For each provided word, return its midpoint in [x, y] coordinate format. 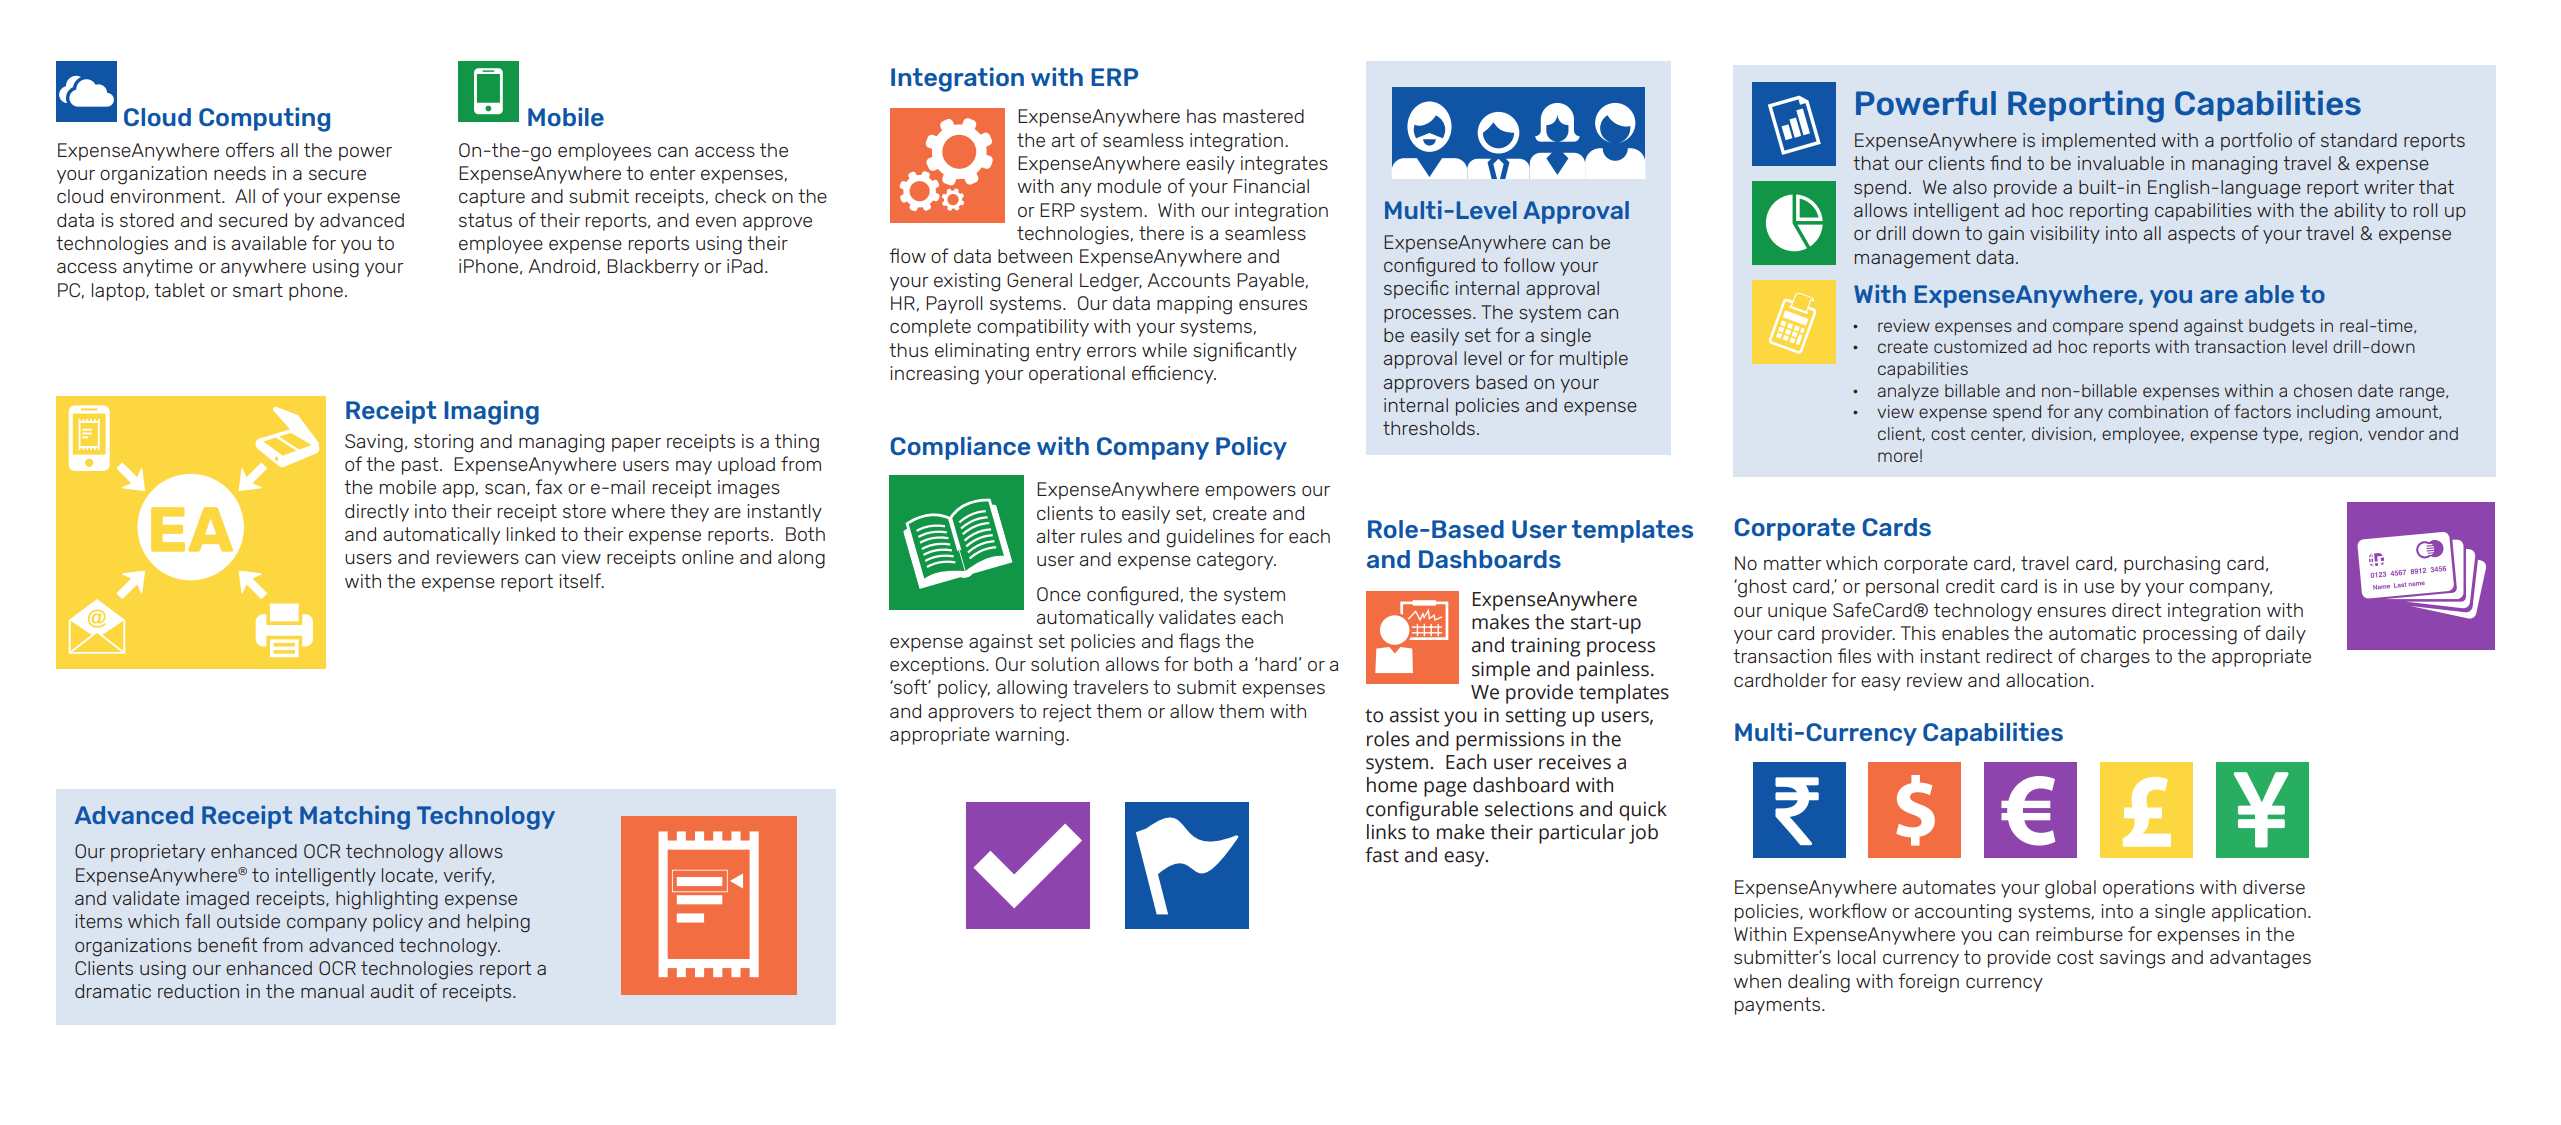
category [1236, 561]
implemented [2098, 142]
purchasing [2172, 565]
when [1757, 981]
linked [531, 534]
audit [392, 991]
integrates [1284, 165]
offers [250, 149]
